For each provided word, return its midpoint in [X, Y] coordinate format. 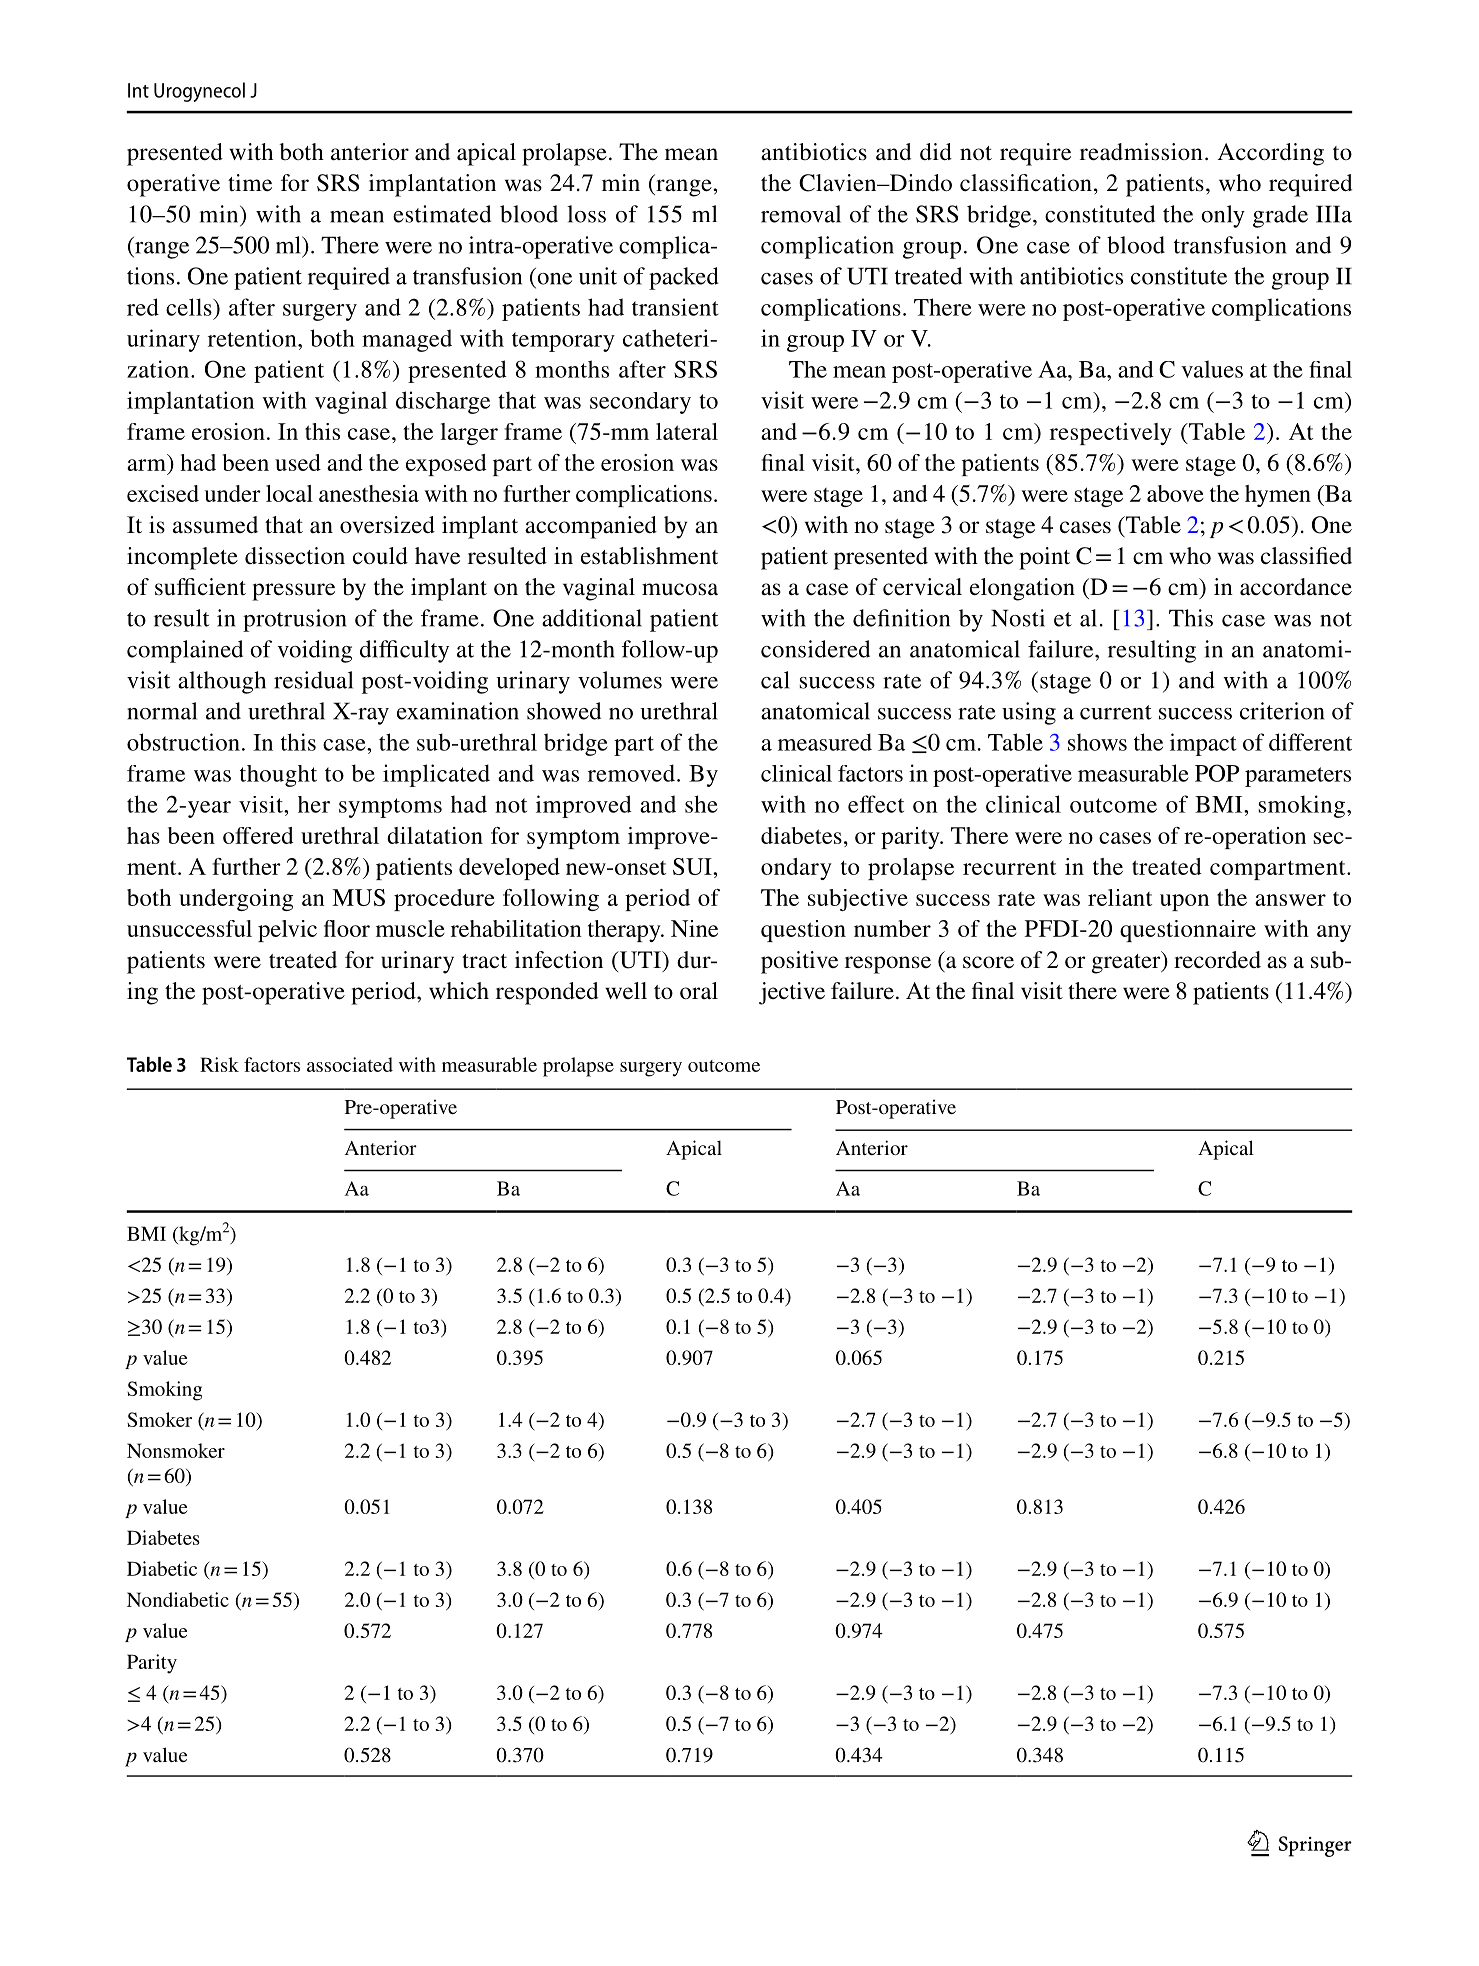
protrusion [295, 620]
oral [699, 991]
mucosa [680, 589]
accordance [1296, 587]
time [250, 182]
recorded [1217, 960]
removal [801, 214]
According [1270, 154]
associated [350, 1064]
